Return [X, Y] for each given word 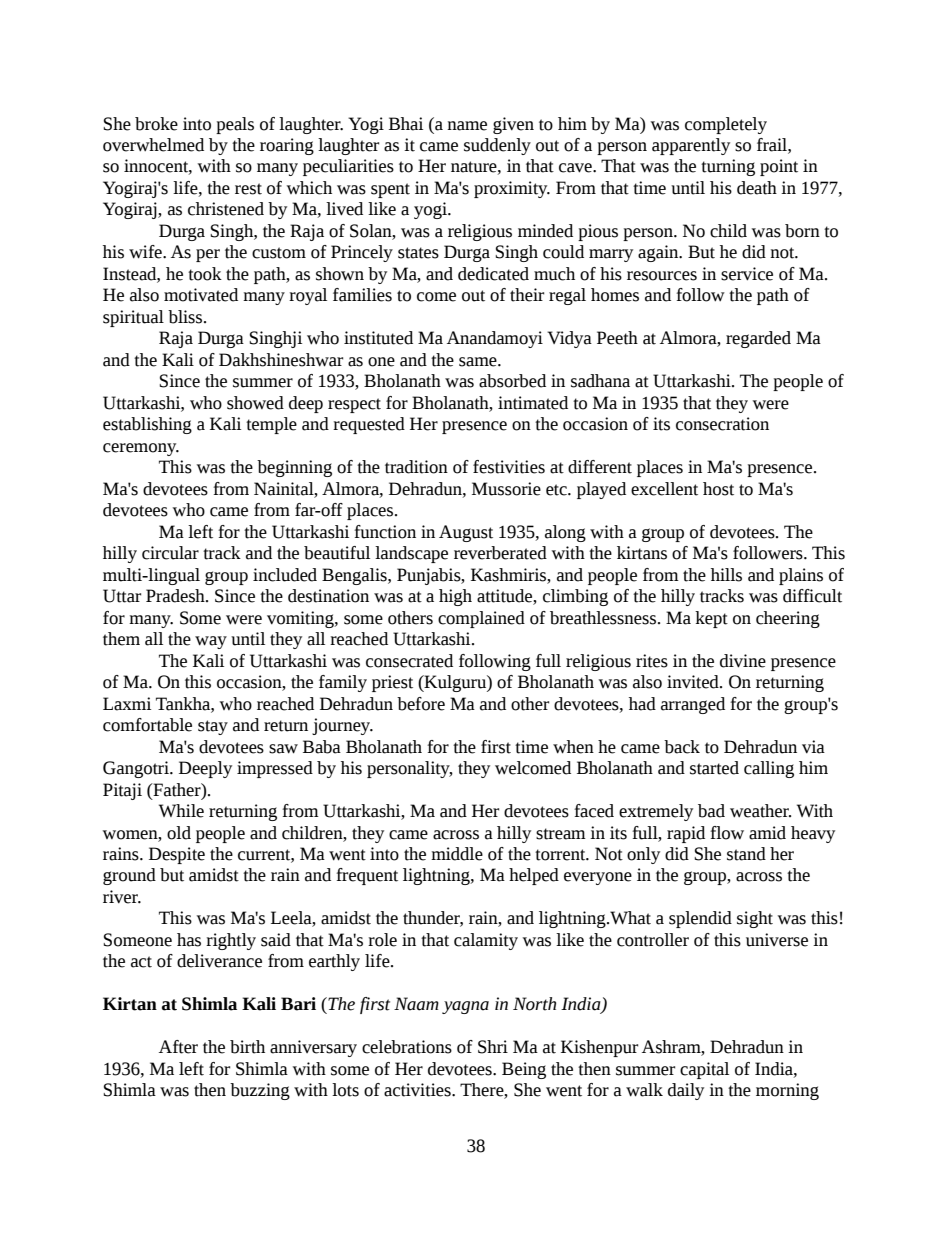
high [455, 597]
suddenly [497, 146]
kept [711, 619]
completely [726, 125]
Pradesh [176, 596]
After [178, 1047]
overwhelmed [153, 145]
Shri [493, 1047]
